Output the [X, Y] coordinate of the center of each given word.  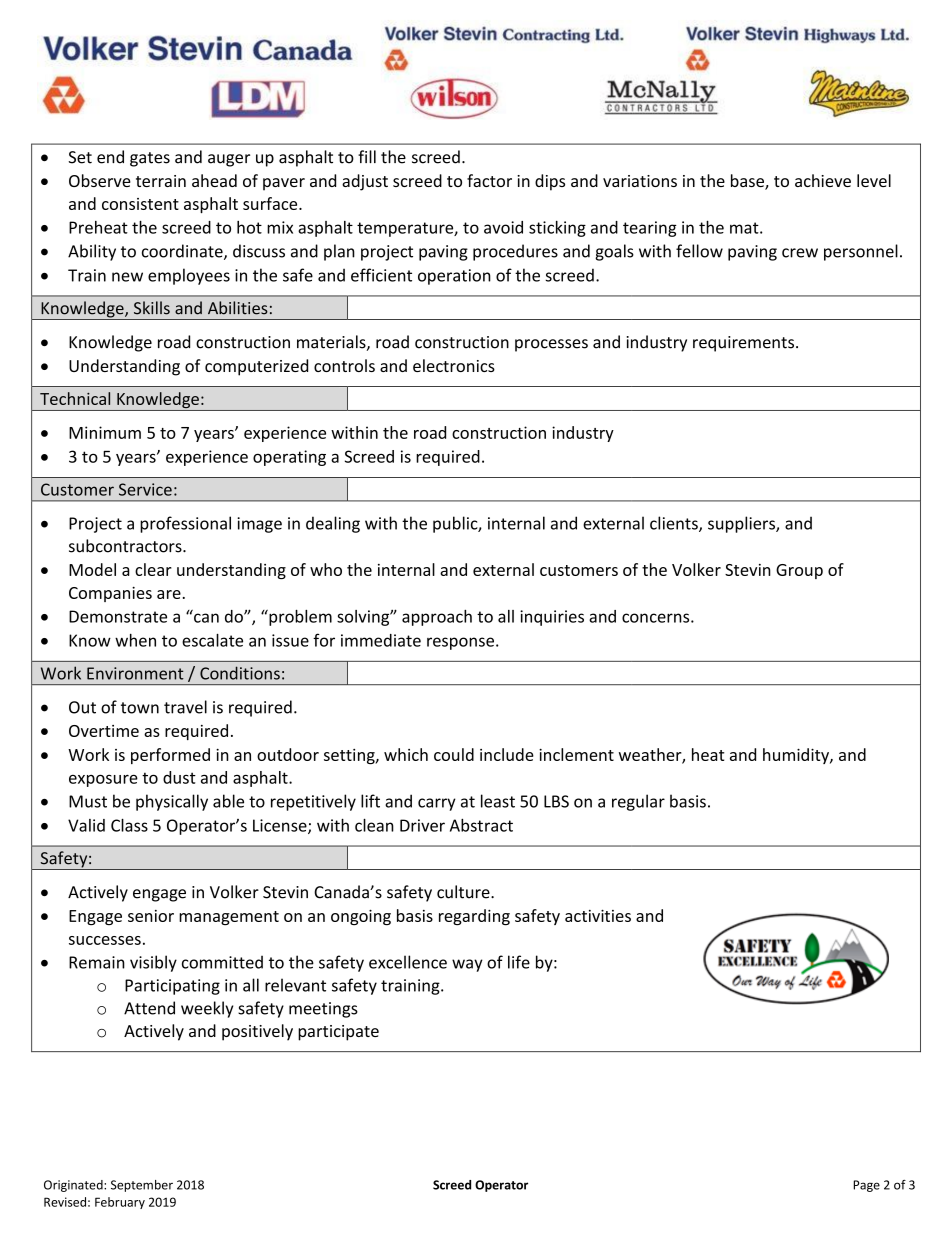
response [460, 643]
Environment [135, 673]
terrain [161, 181]
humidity [797, 756]
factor [489, 180]
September [142, 1186]
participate [338, 1033]
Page [866, 1186]
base [748, 182]
